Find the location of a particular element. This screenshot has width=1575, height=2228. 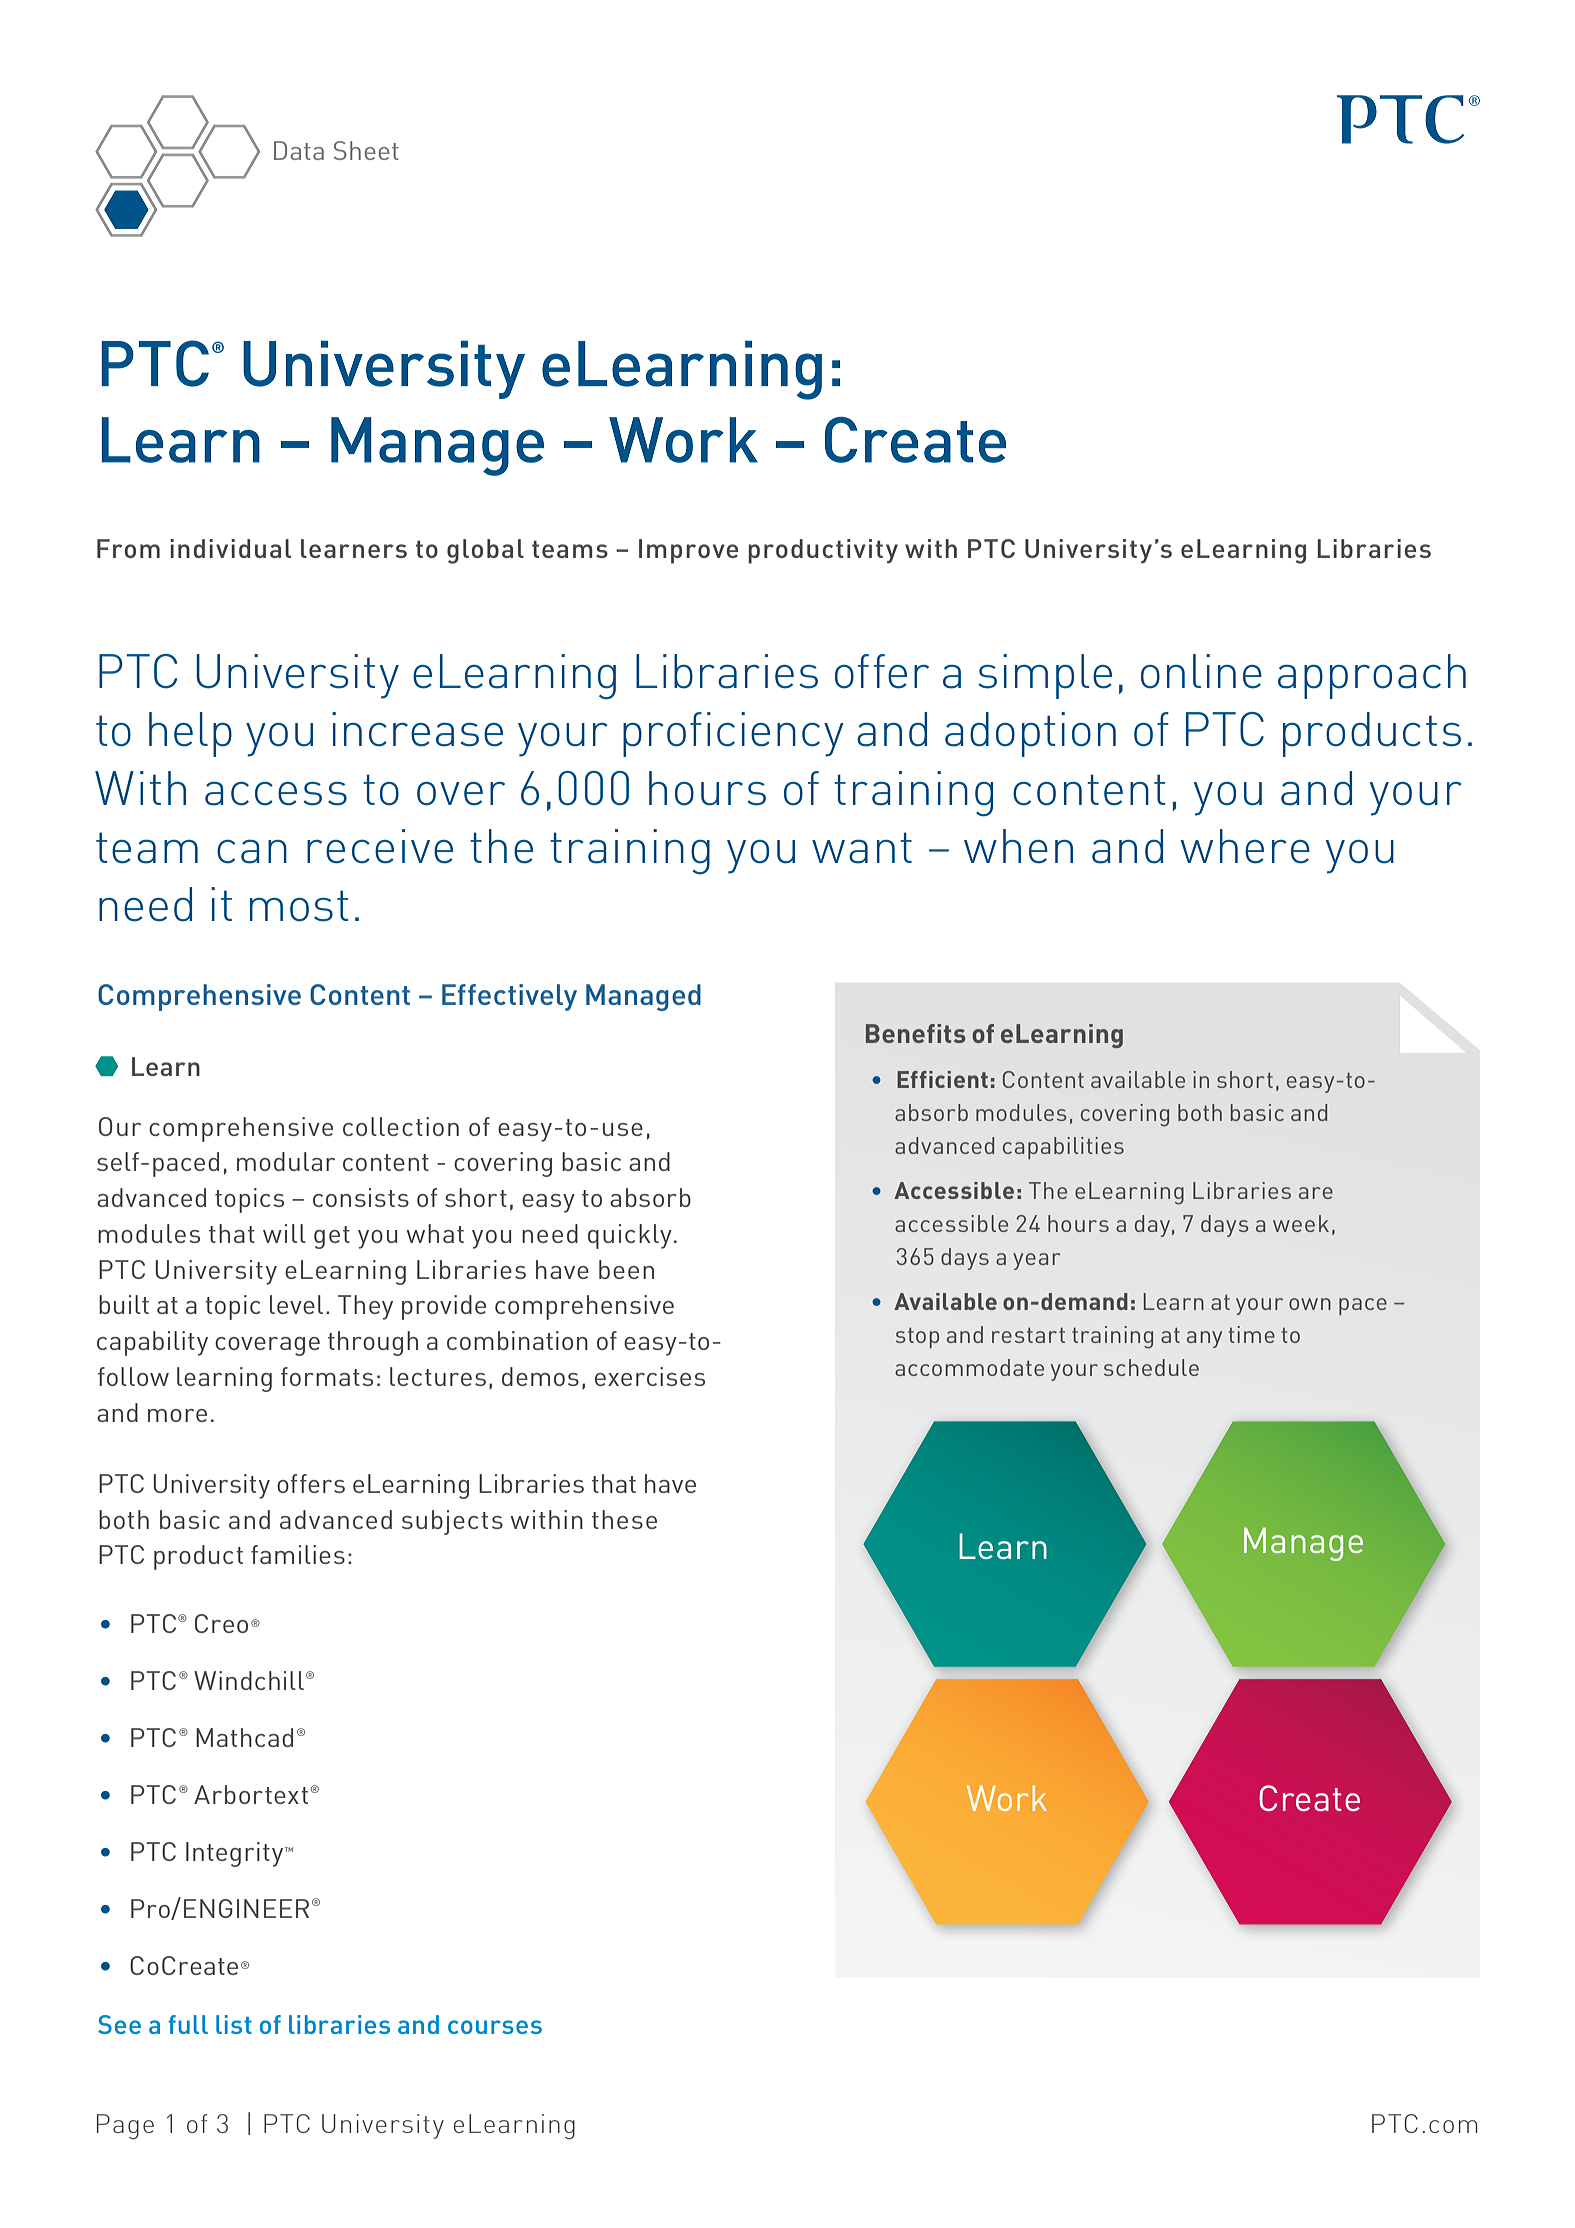

can is located at coordinates (252, 852).
